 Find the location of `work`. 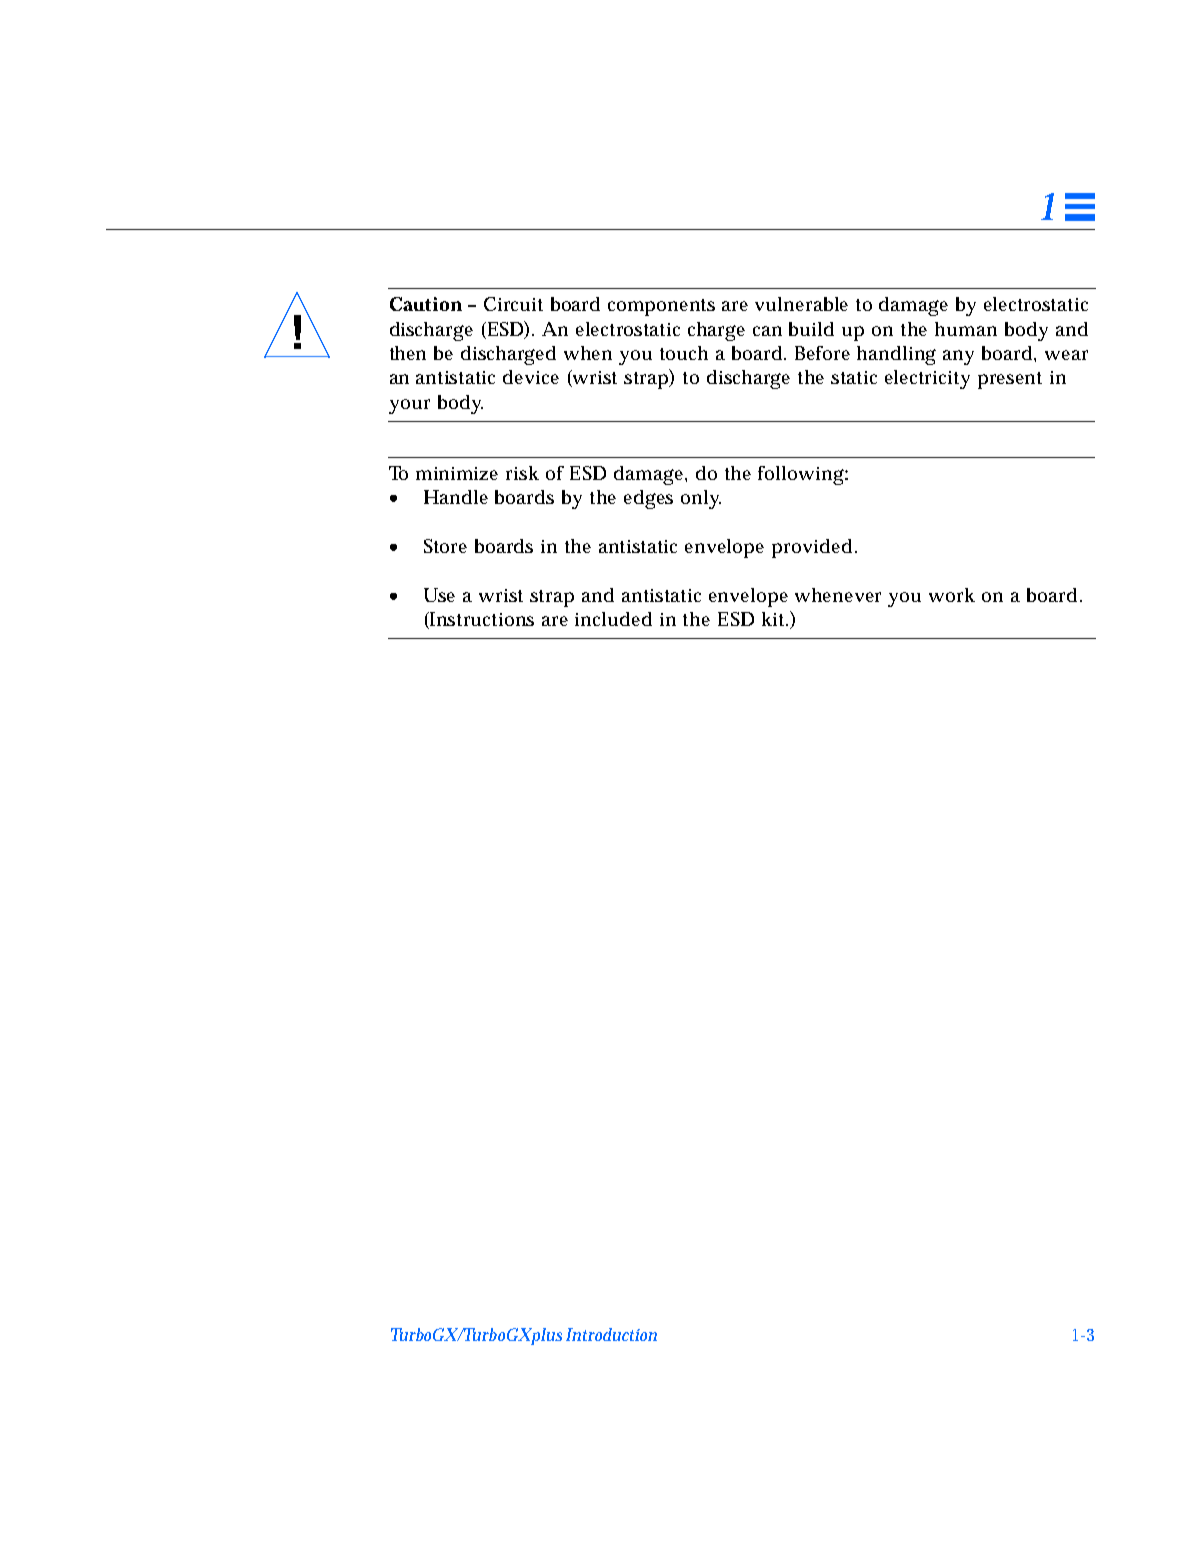

work is located at coordinates (952, 595).
